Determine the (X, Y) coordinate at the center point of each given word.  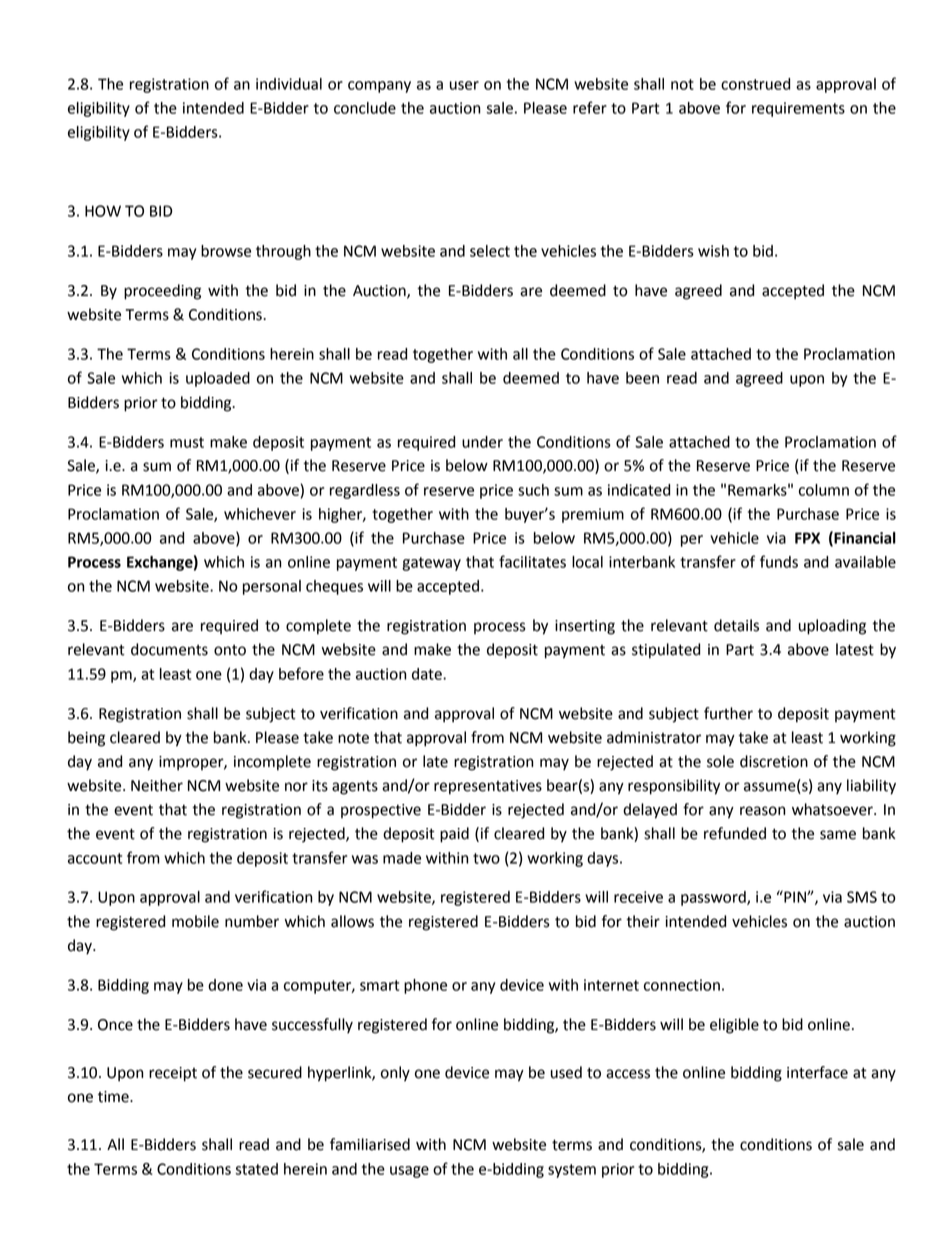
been (642, 378)
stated (257, 1169)
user (464, 85)
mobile (195, 921)
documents (169, 649)
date (428, 674)
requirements (798, 109)
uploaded (218, 379)
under (482, 442)
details (736, 625)
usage (409, 1172)
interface (817, 1072)
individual (289, 84)
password (714, 898)
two (486, 858)
